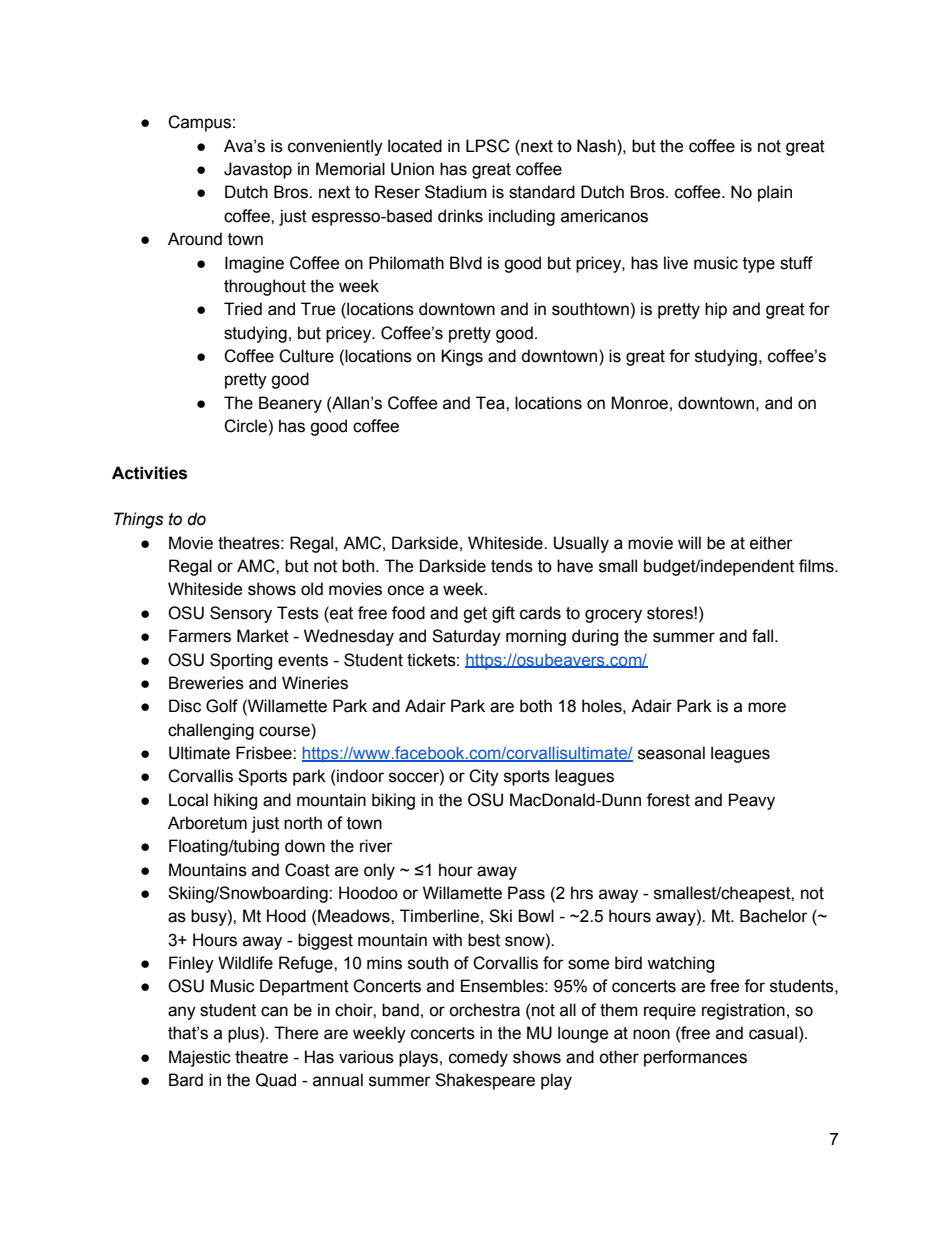  I want to click on plain, so click(775, 193).
